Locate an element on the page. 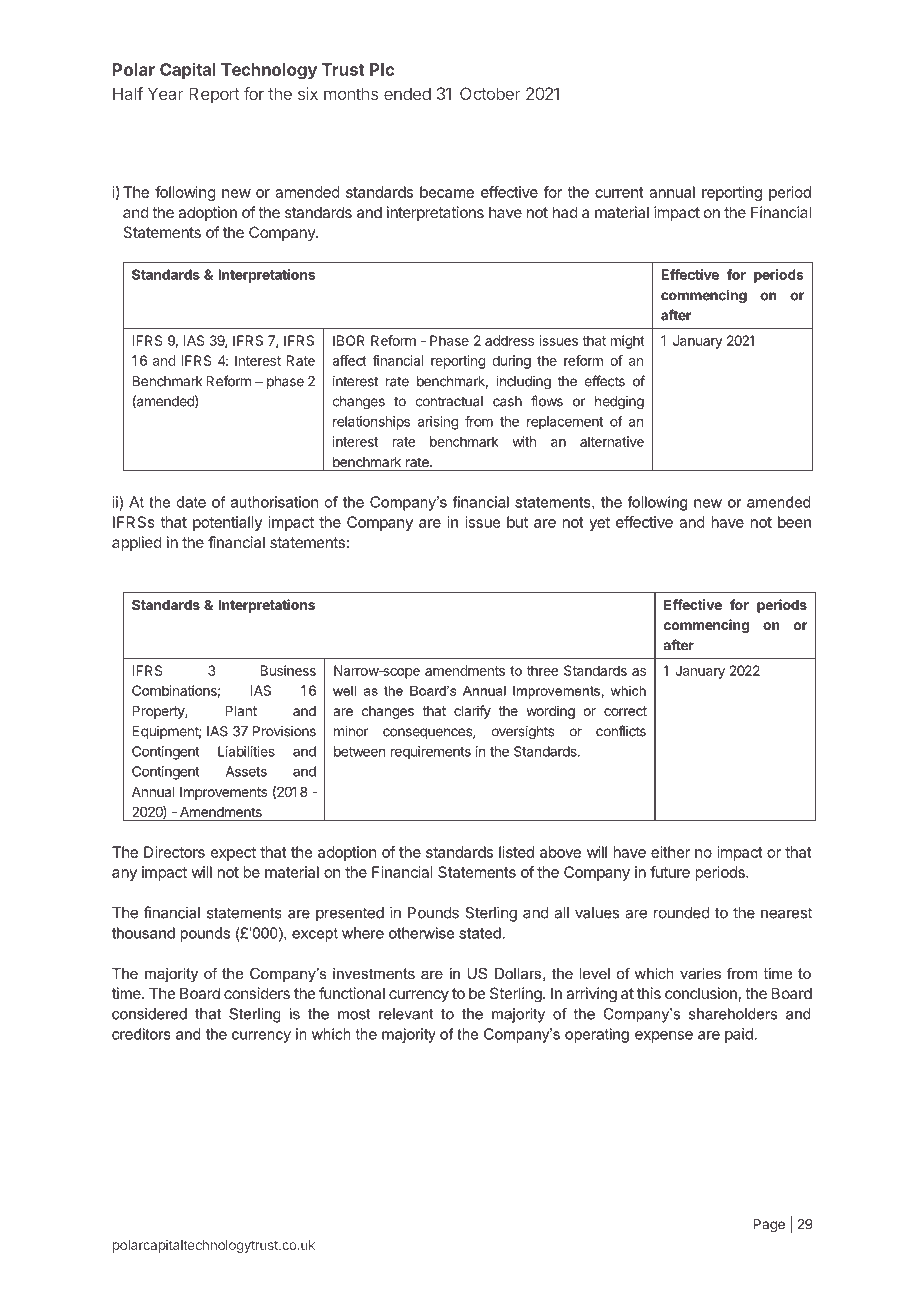 The height and width of the image is (1308, 924). Page is located at coordinates (769, 1226).
